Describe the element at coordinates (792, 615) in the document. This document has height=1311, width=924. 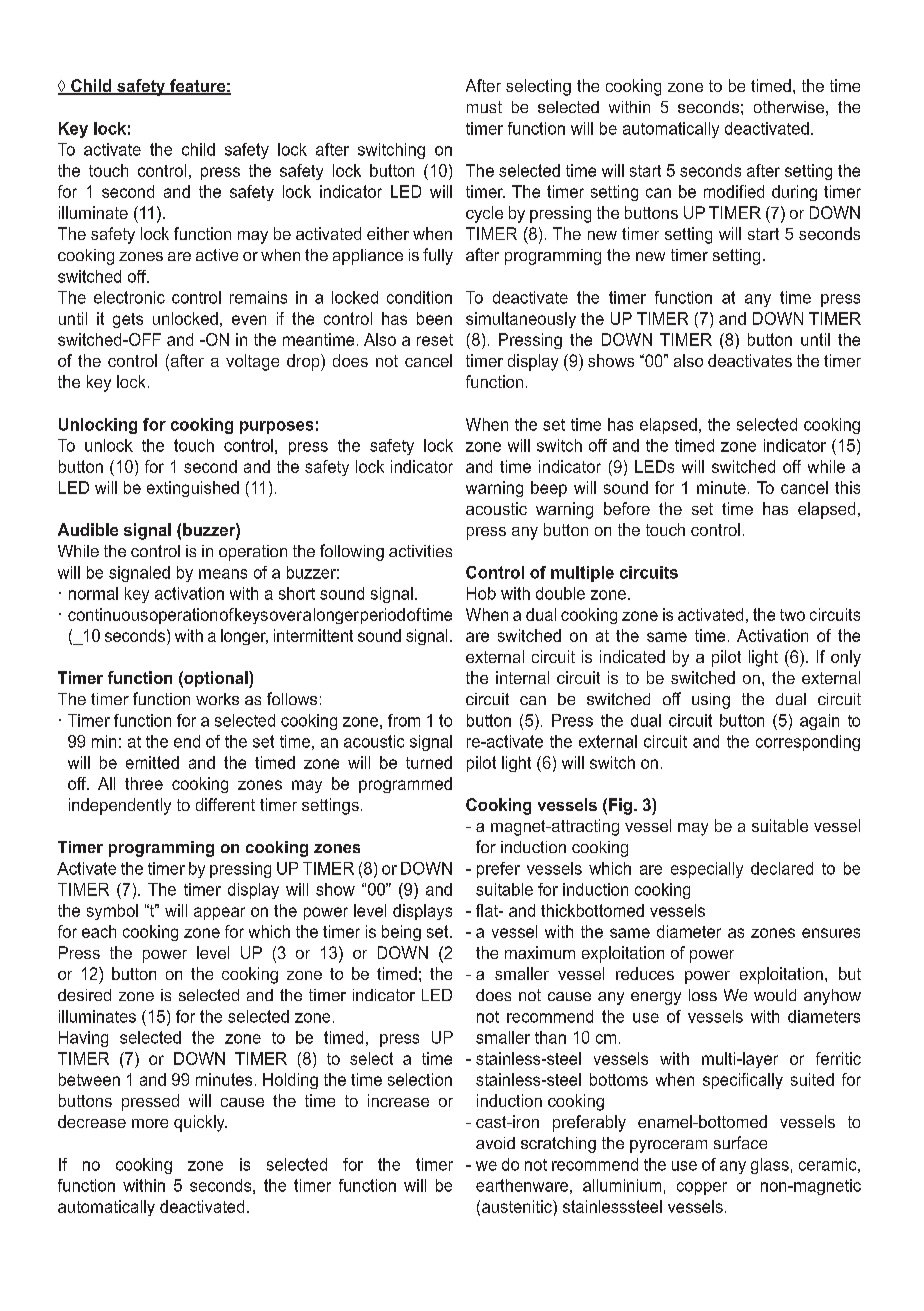
I see `two` at that location.
